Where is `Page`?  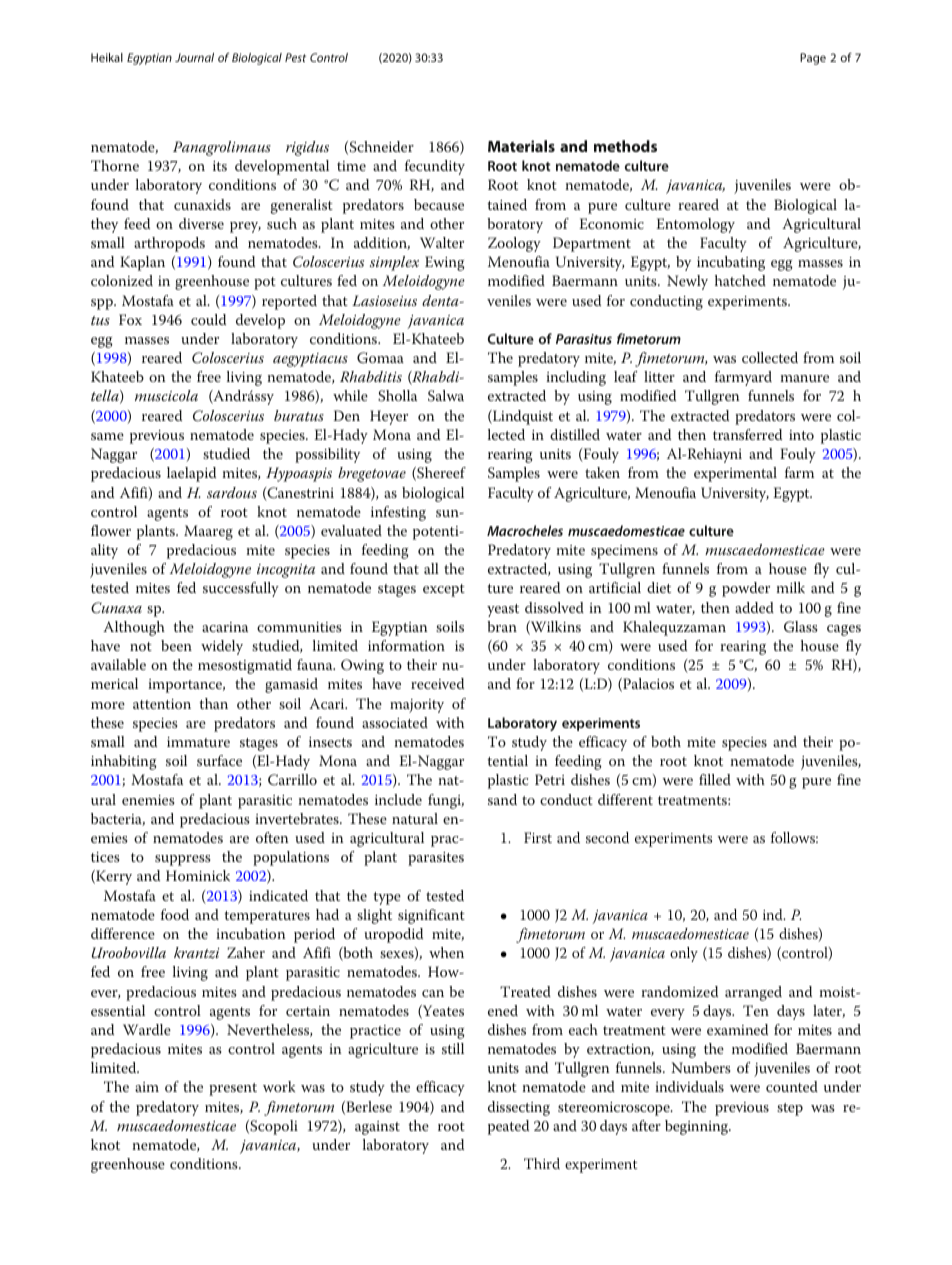 Page is located at coordinates (813, 59).
